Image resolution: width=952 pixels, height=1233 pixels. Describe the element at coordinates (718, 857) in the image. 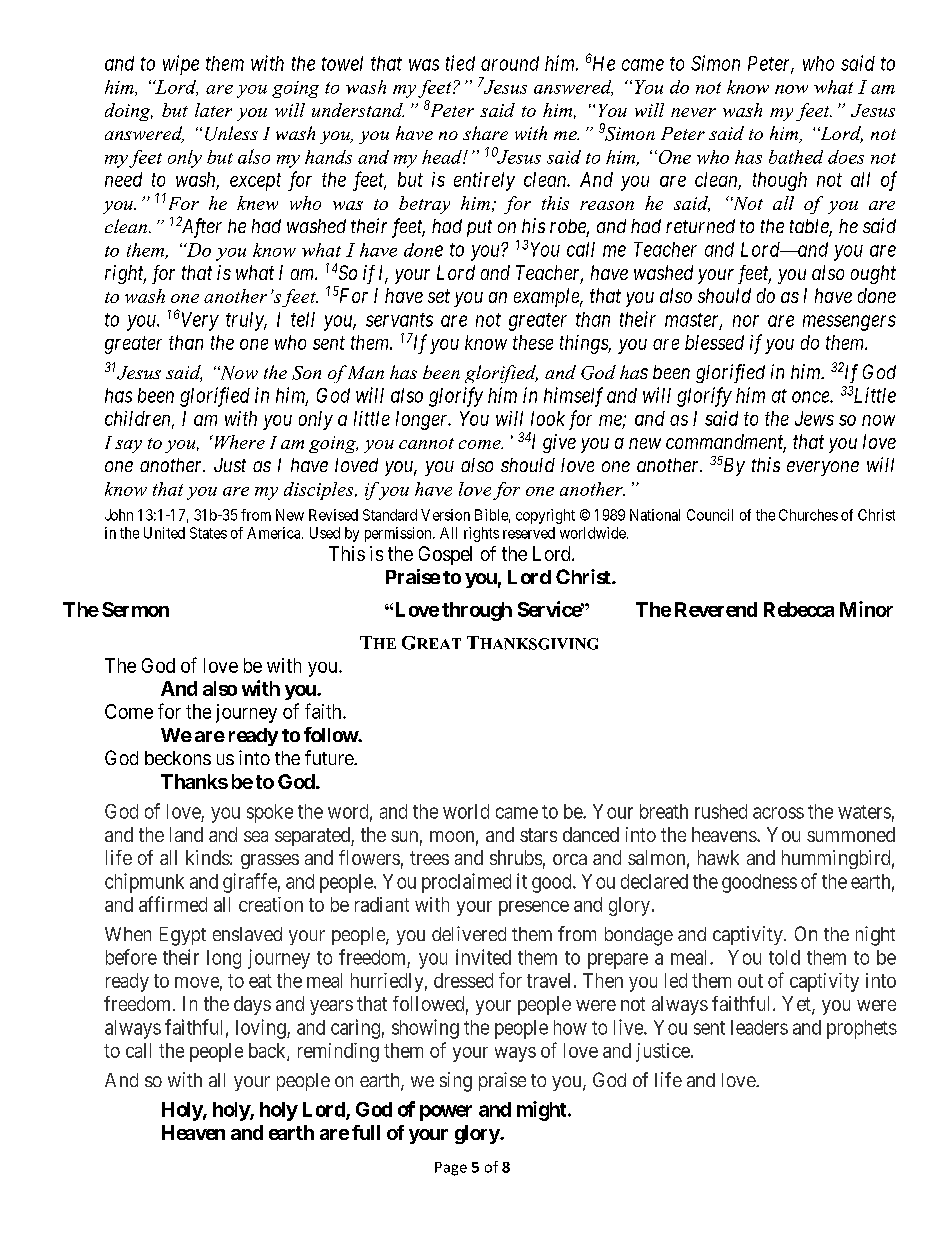

I see `hawk` at that location.
